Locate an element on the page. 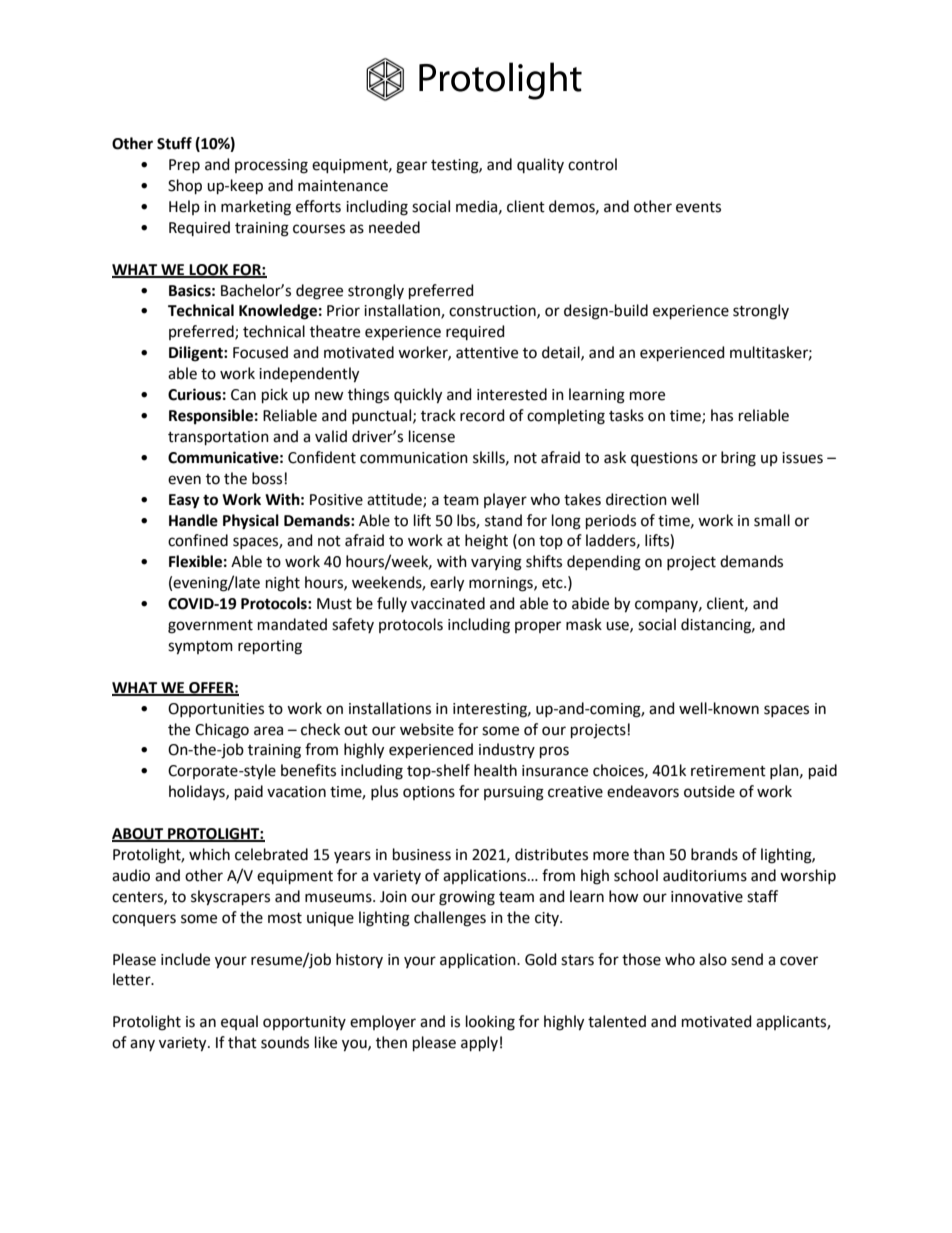 The width and height of the image is (952, 1233). control is located at coordinates (592, 164).
